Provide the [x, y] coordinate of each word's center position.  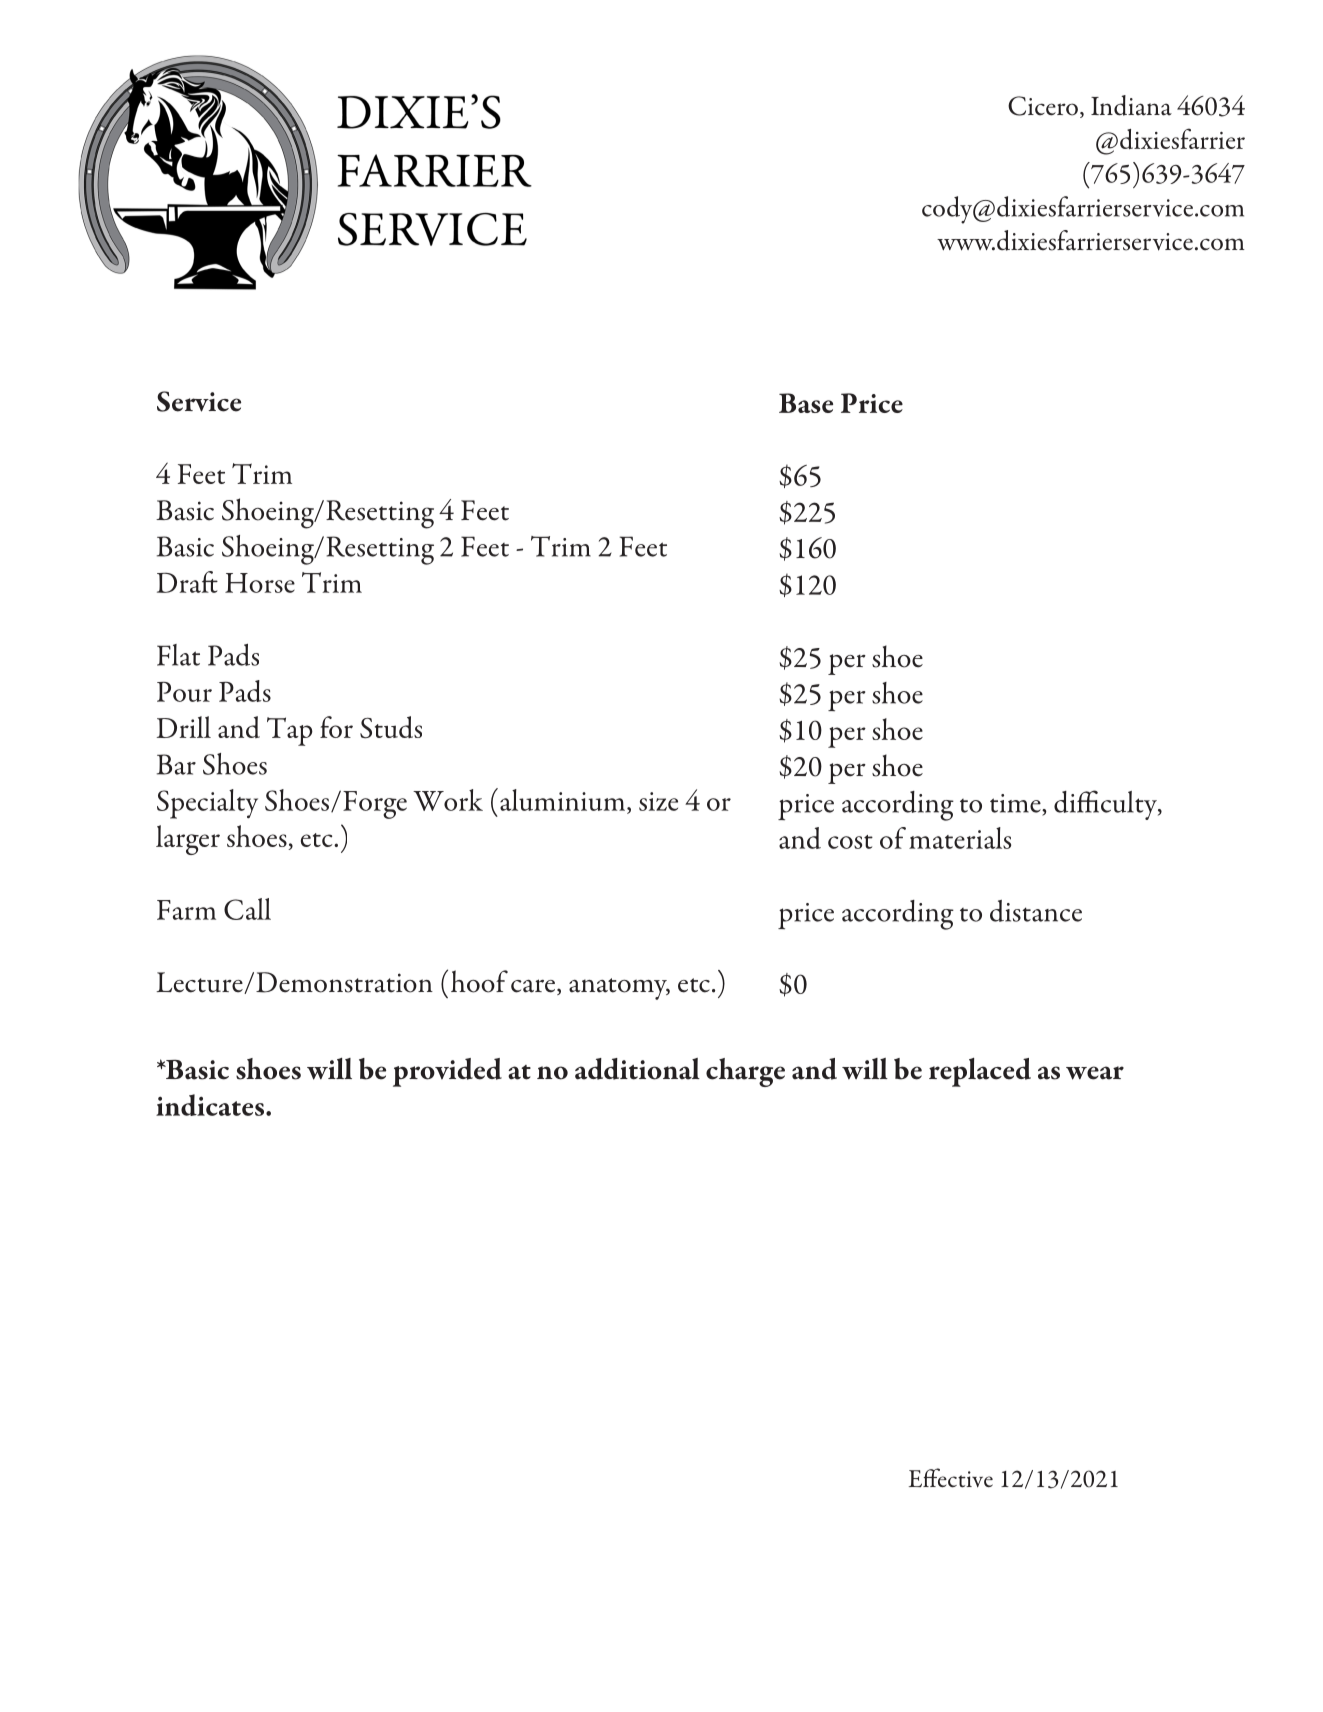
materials [960, 838]
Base [806, 403]
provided [447, 1072]
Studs [391, 727]
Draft [187, 582]
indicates [211, 1105]
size [658, 801]
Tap [290, 731]
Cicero [1043, 106]
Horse [260, 583]
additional [637, 1069]
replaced [980, 1072]
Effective [951, 1478]
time [1016, 803]
